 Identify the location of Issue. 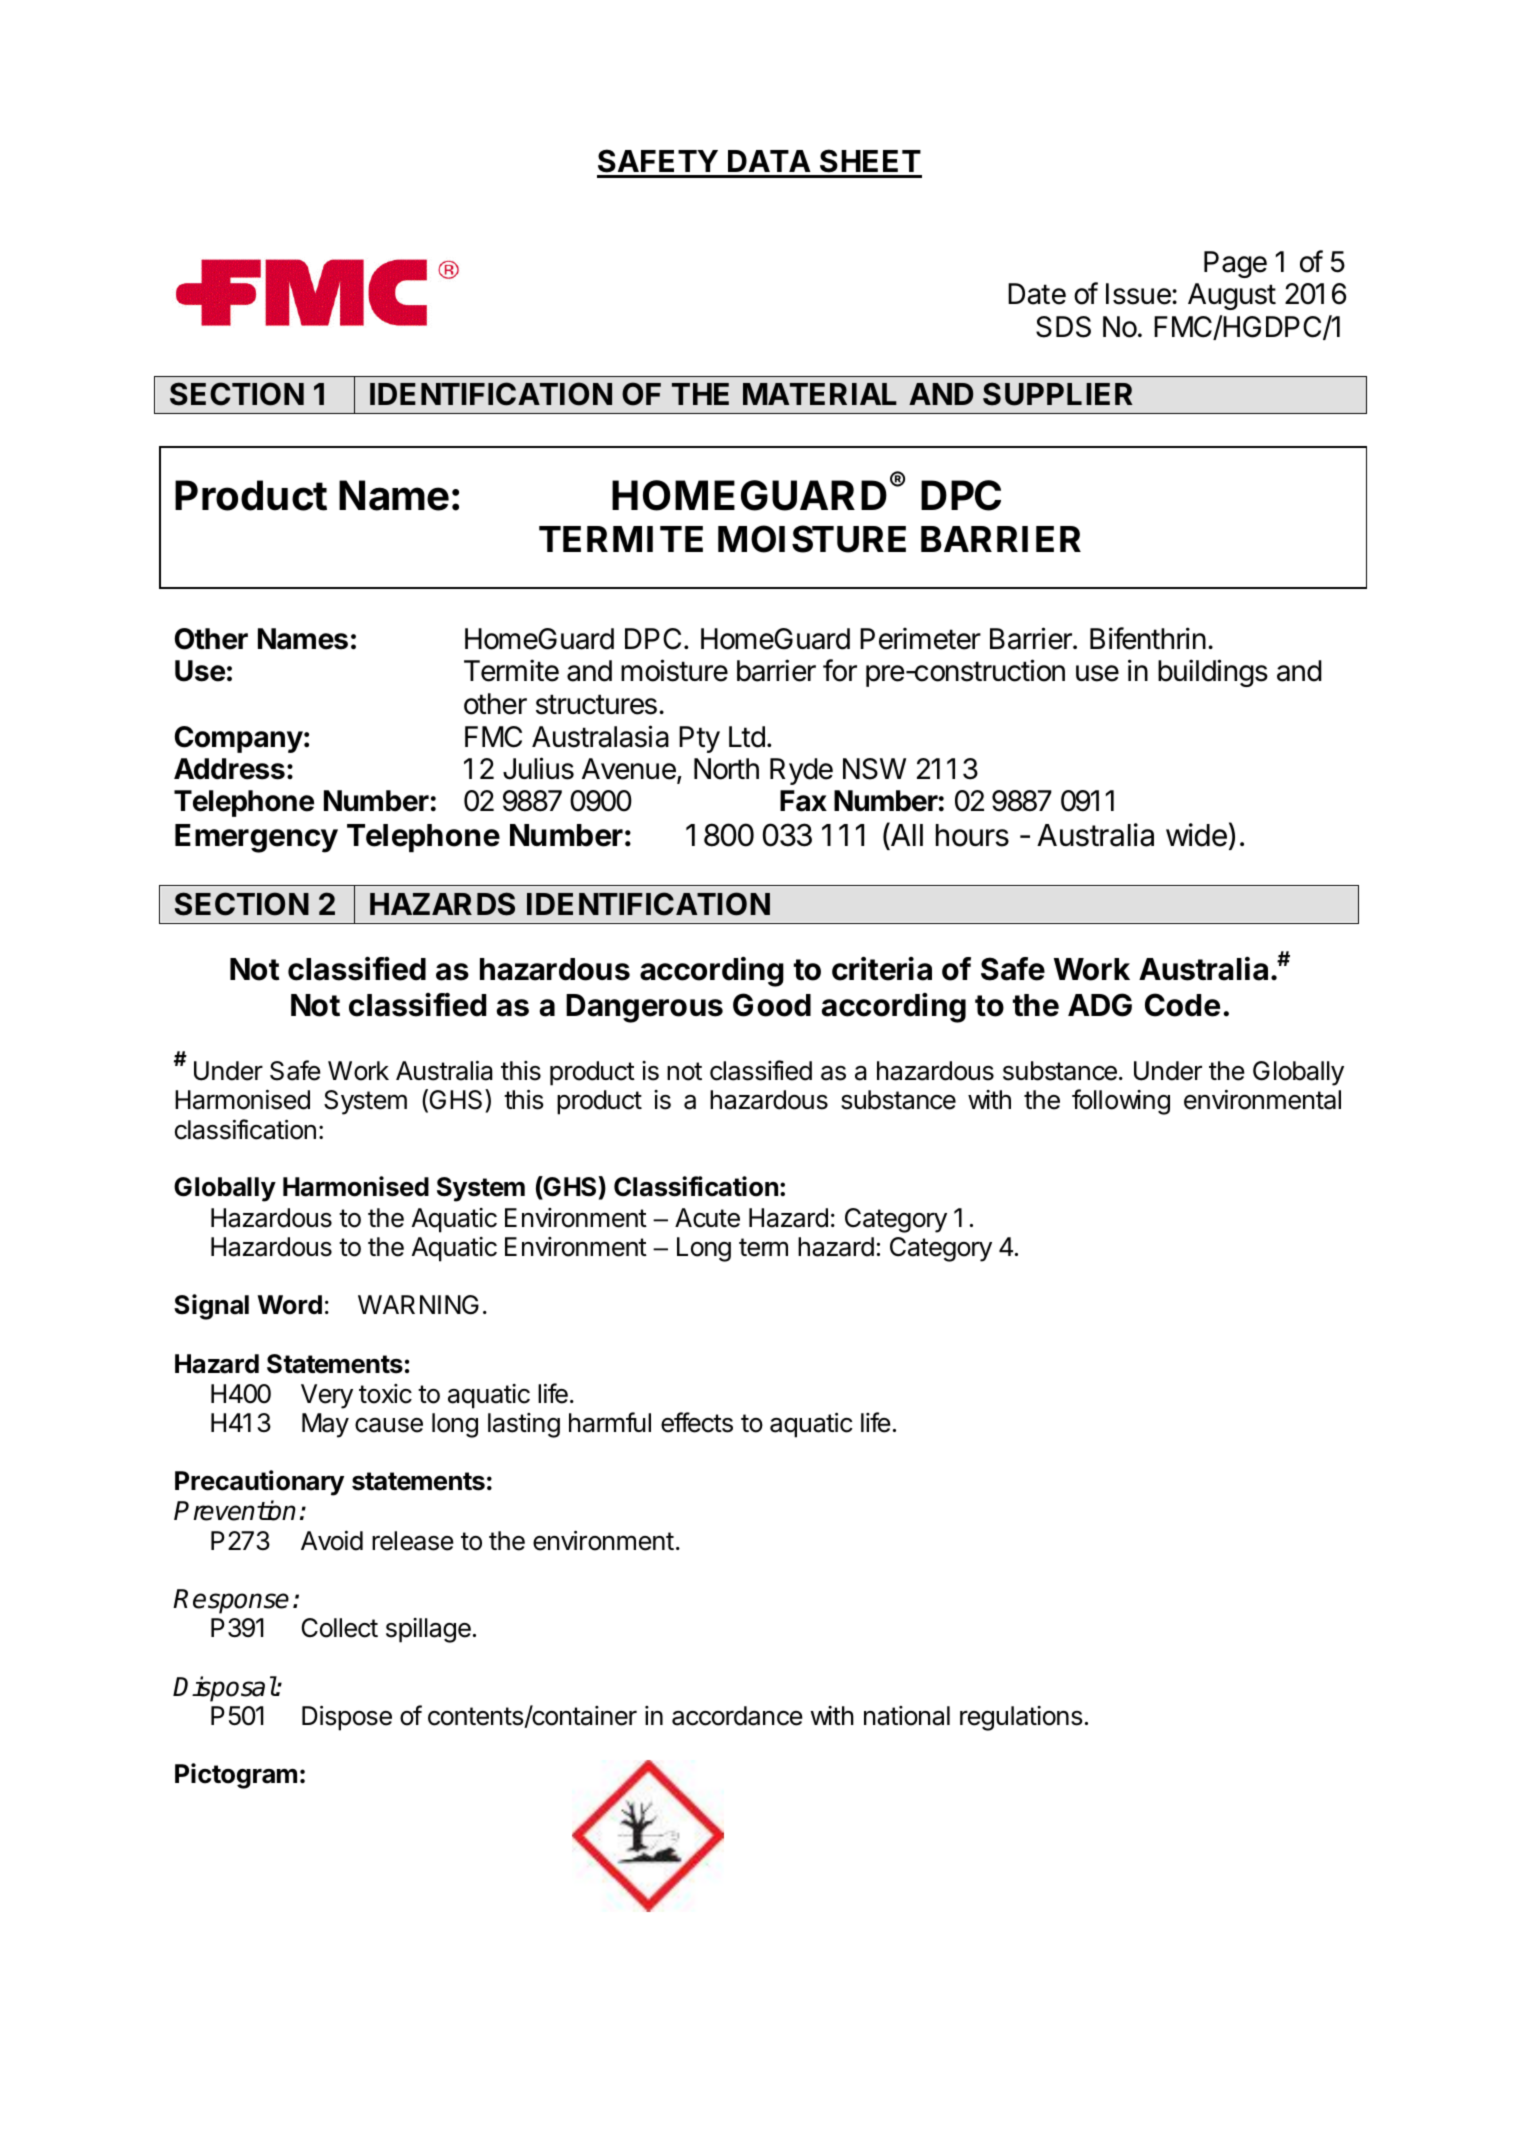
(1139, 294).
